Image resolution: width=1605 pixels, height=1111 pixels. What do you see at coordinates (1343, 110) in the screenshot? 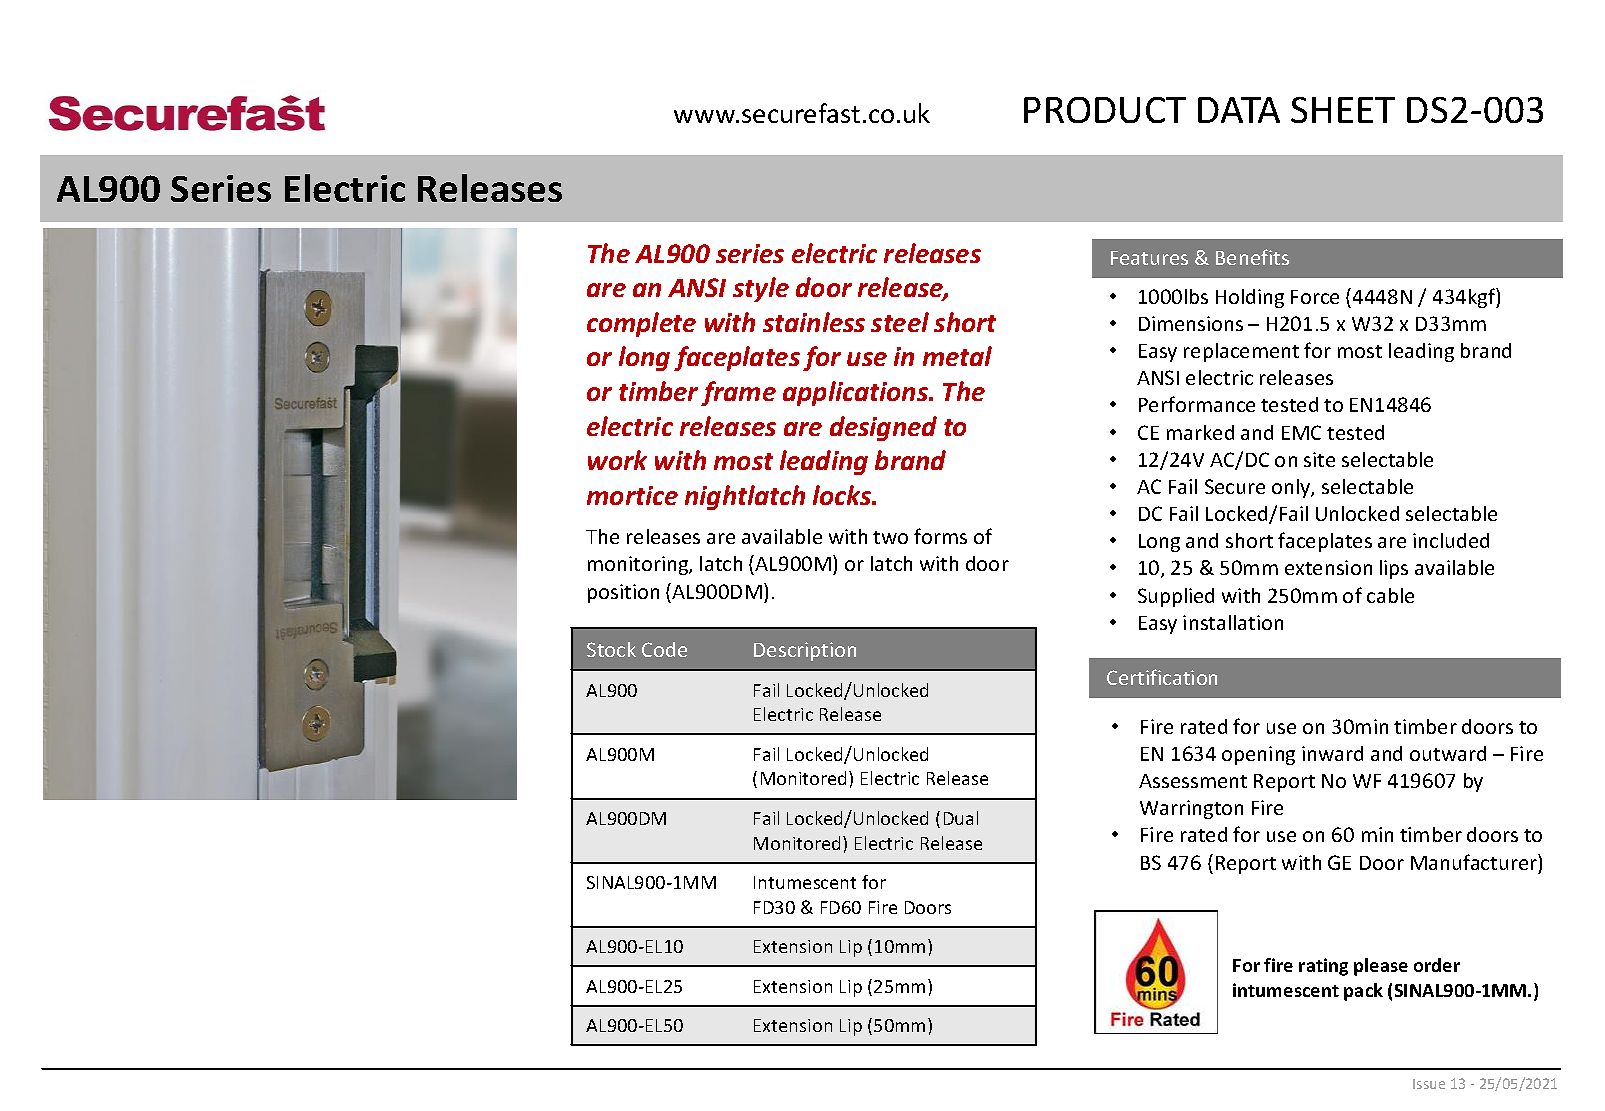
I see `SHEET` at bounding box center [1343, 110].
